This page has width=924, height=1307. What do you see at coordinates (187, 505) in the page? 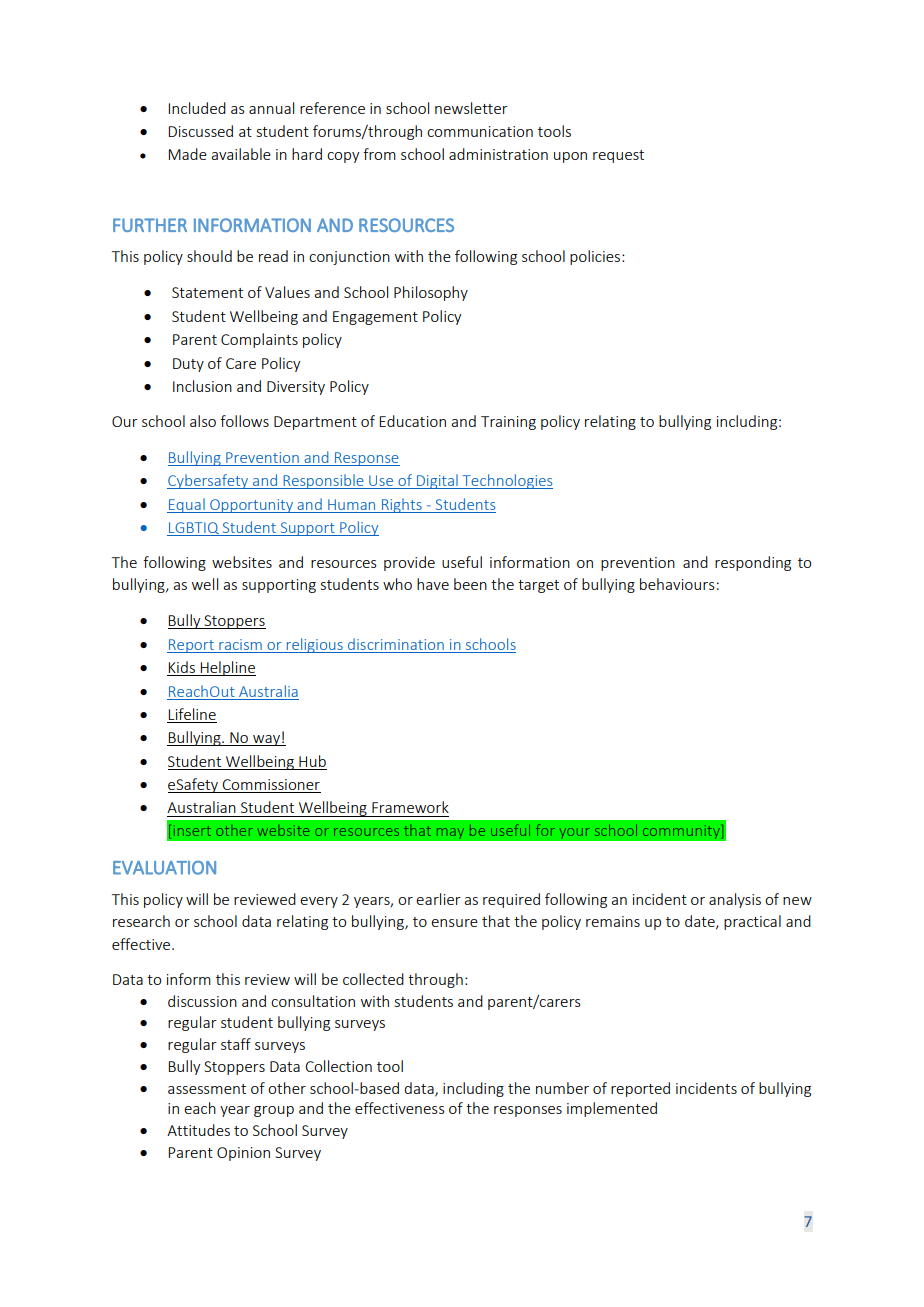
I see `Equal` at bounding box center [187, 505].
